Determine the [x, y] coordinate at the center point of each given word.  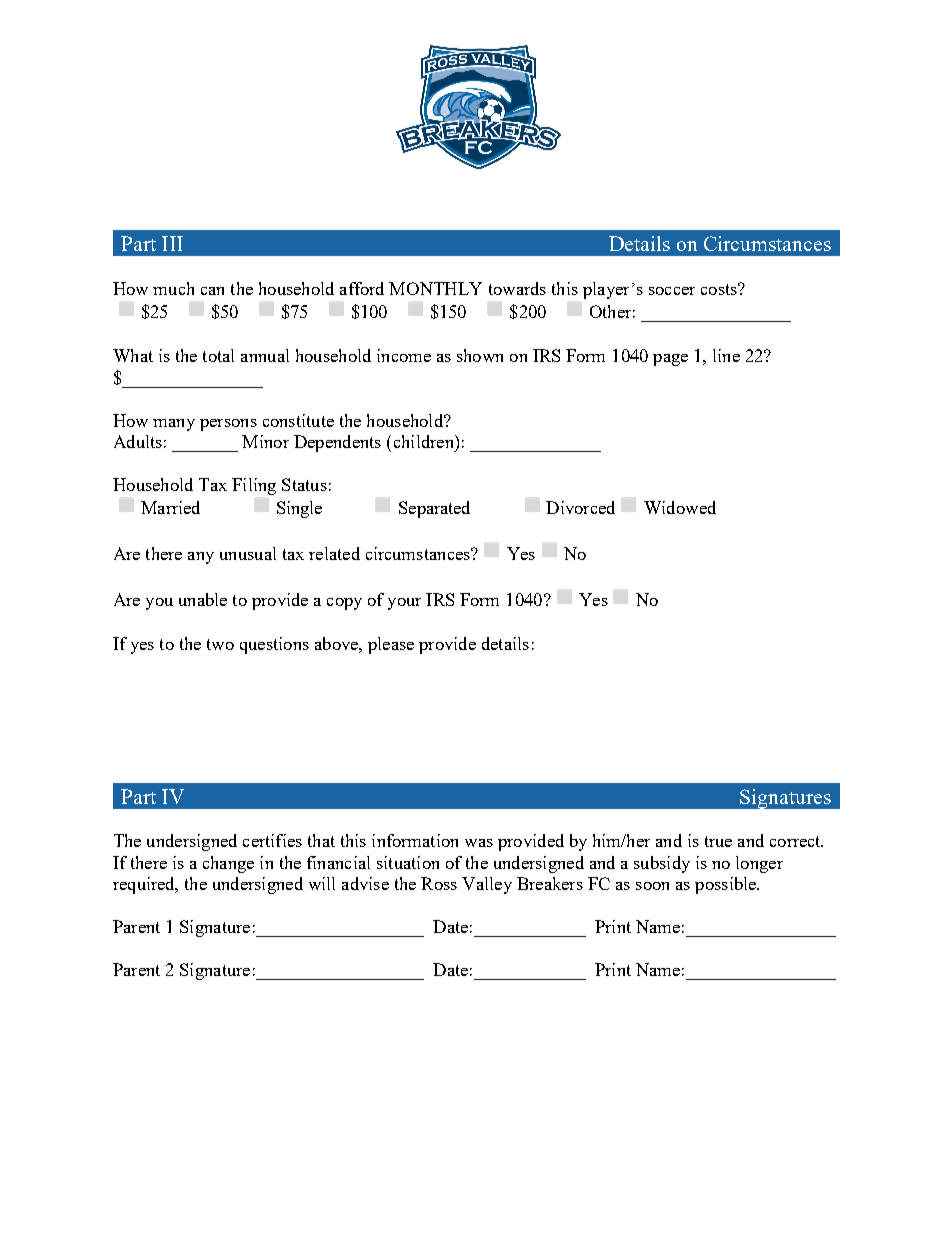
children [425, 441]
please [391, 645]
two [220, 644]
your [404, 604]
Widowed [680, 507]
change [228, 864]
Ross [439, 883]
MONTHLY [435, 288]
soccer [672, 291]
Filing [254, 486]
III [172, 243]
